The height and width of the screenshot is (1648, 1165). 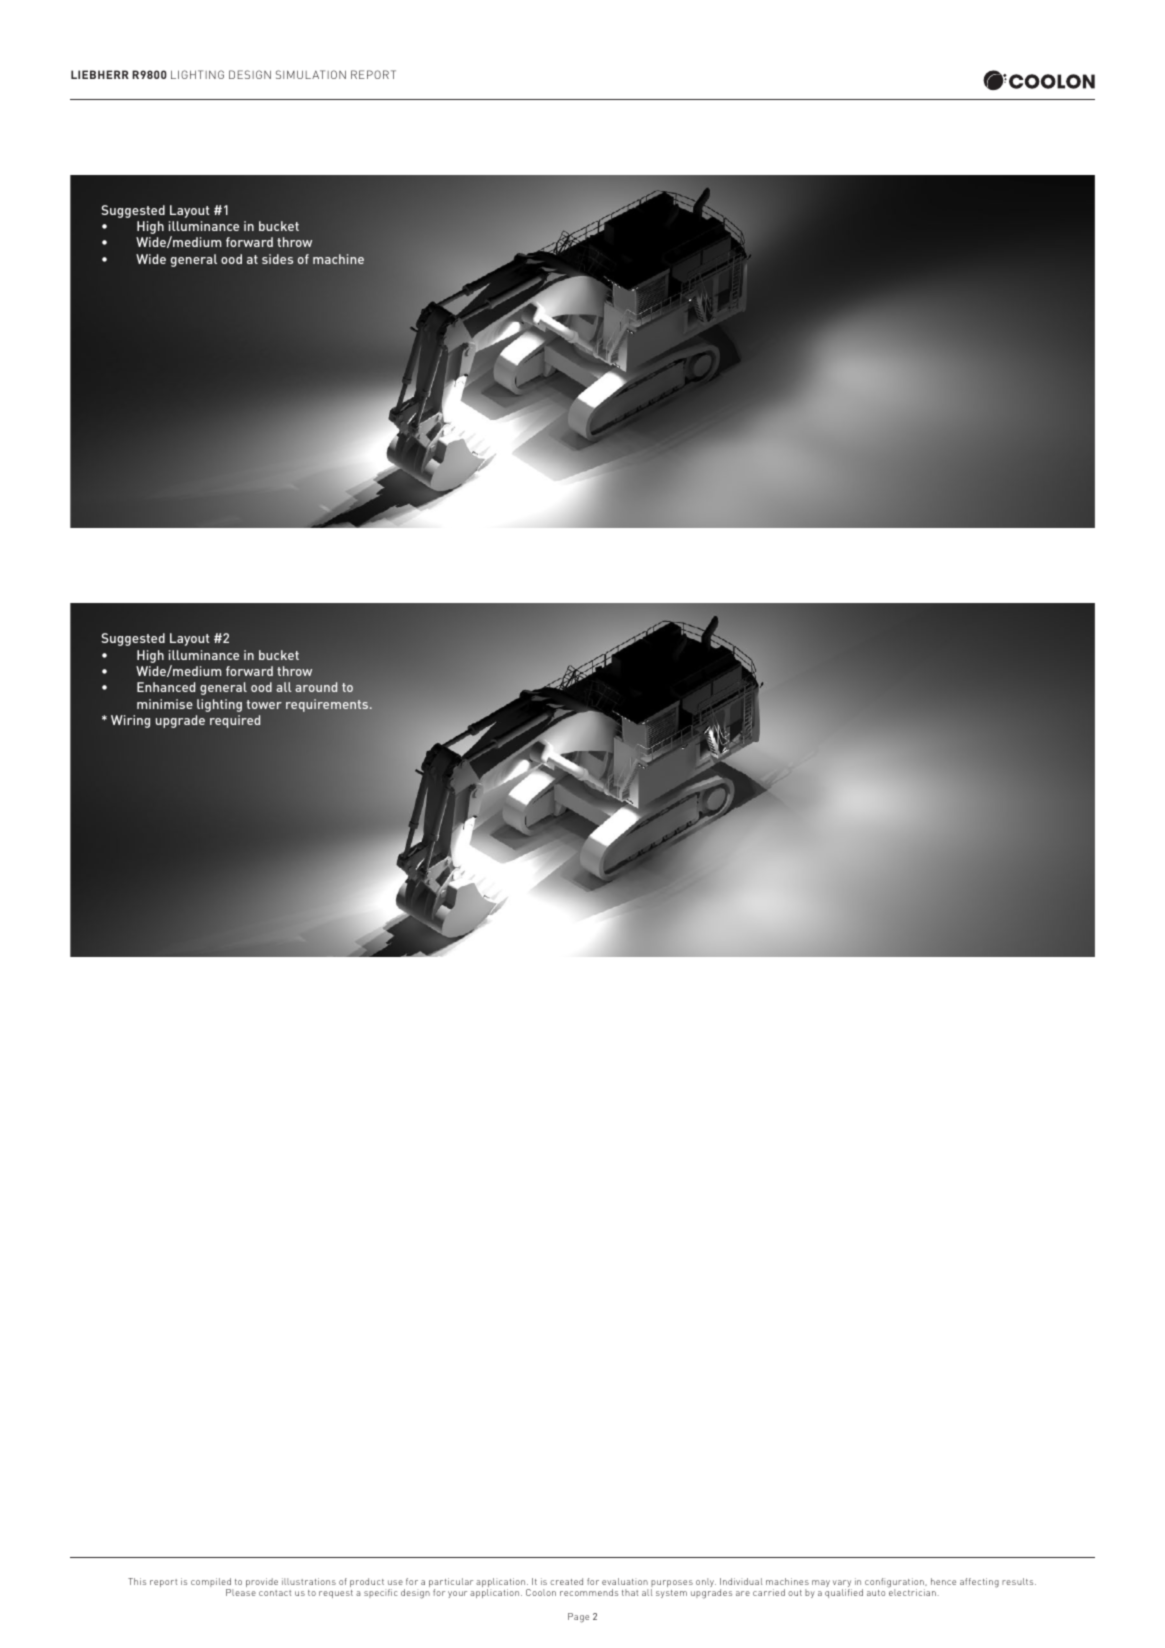 What do you see at coordinates (100, 74) in the screenshot?
I see `LIEBHERR` at bounding box center [100, 74].
